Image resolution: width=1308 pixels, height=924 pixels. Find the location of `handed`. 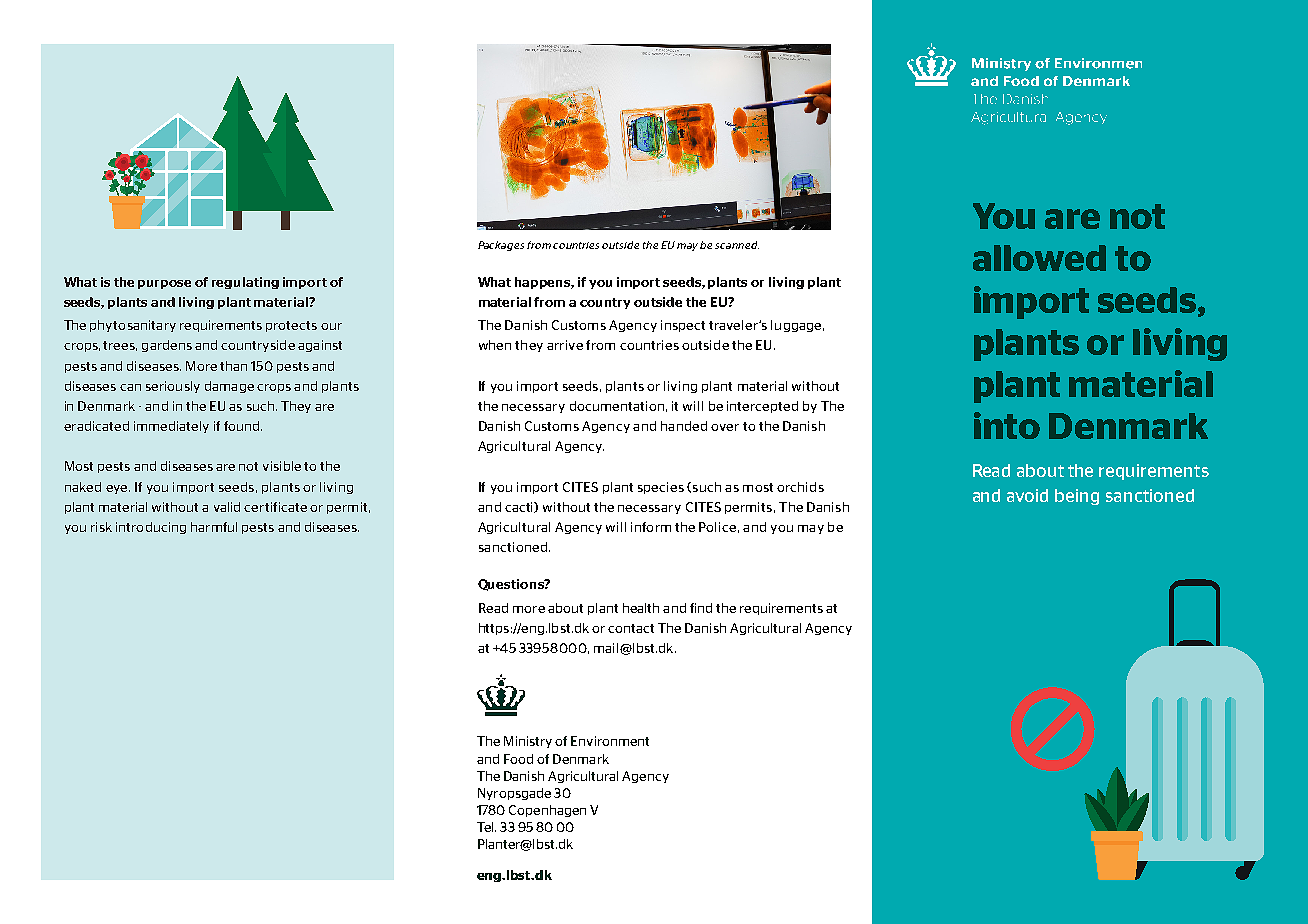

handed is located at coordinates (684, 426).
